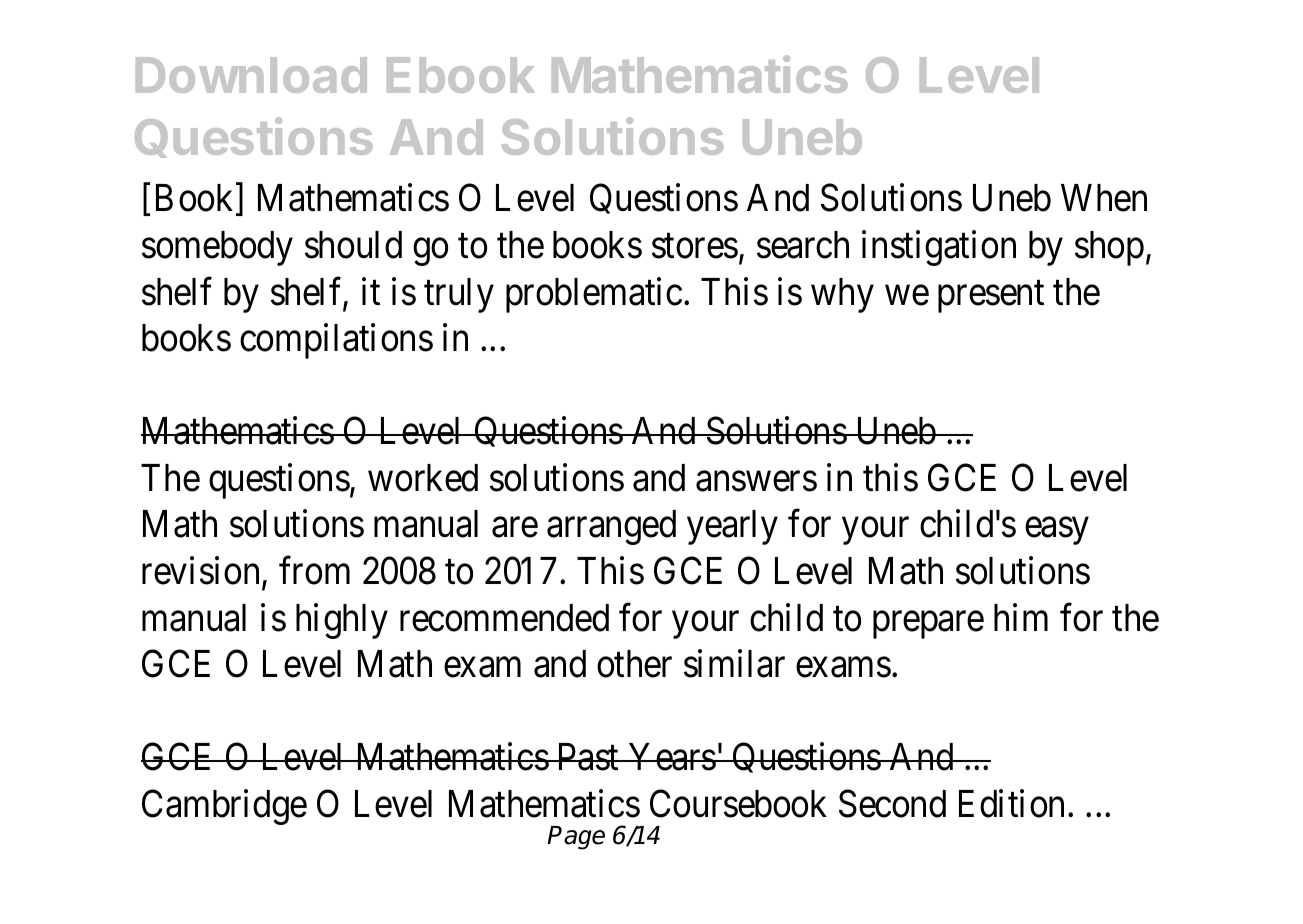  Describe the element at coordinates (251, 75) in the document. I see `Download` at that location.
